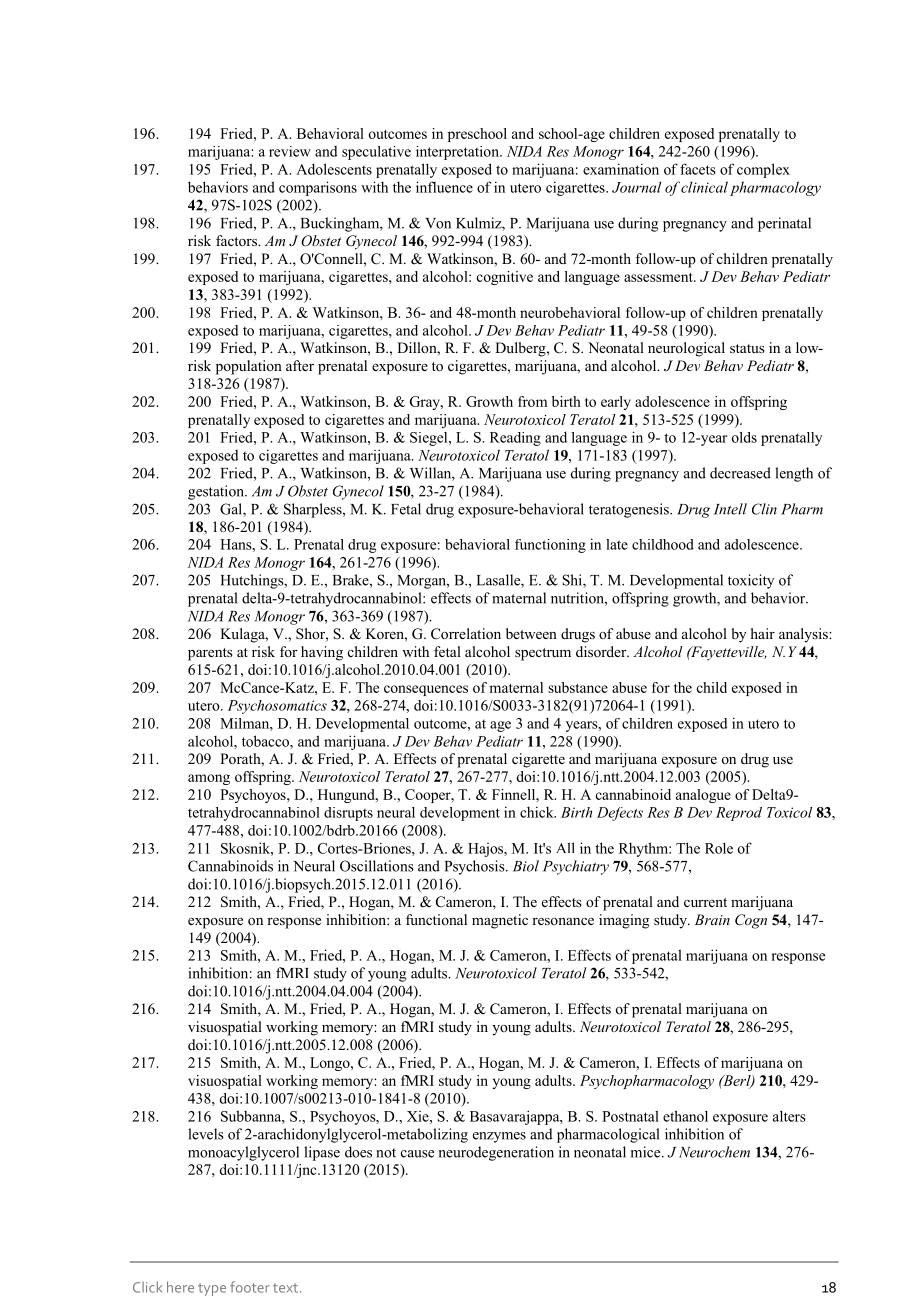  Describe the element at coordinates (426, 690) in the document. I see `consequences` at that location.
